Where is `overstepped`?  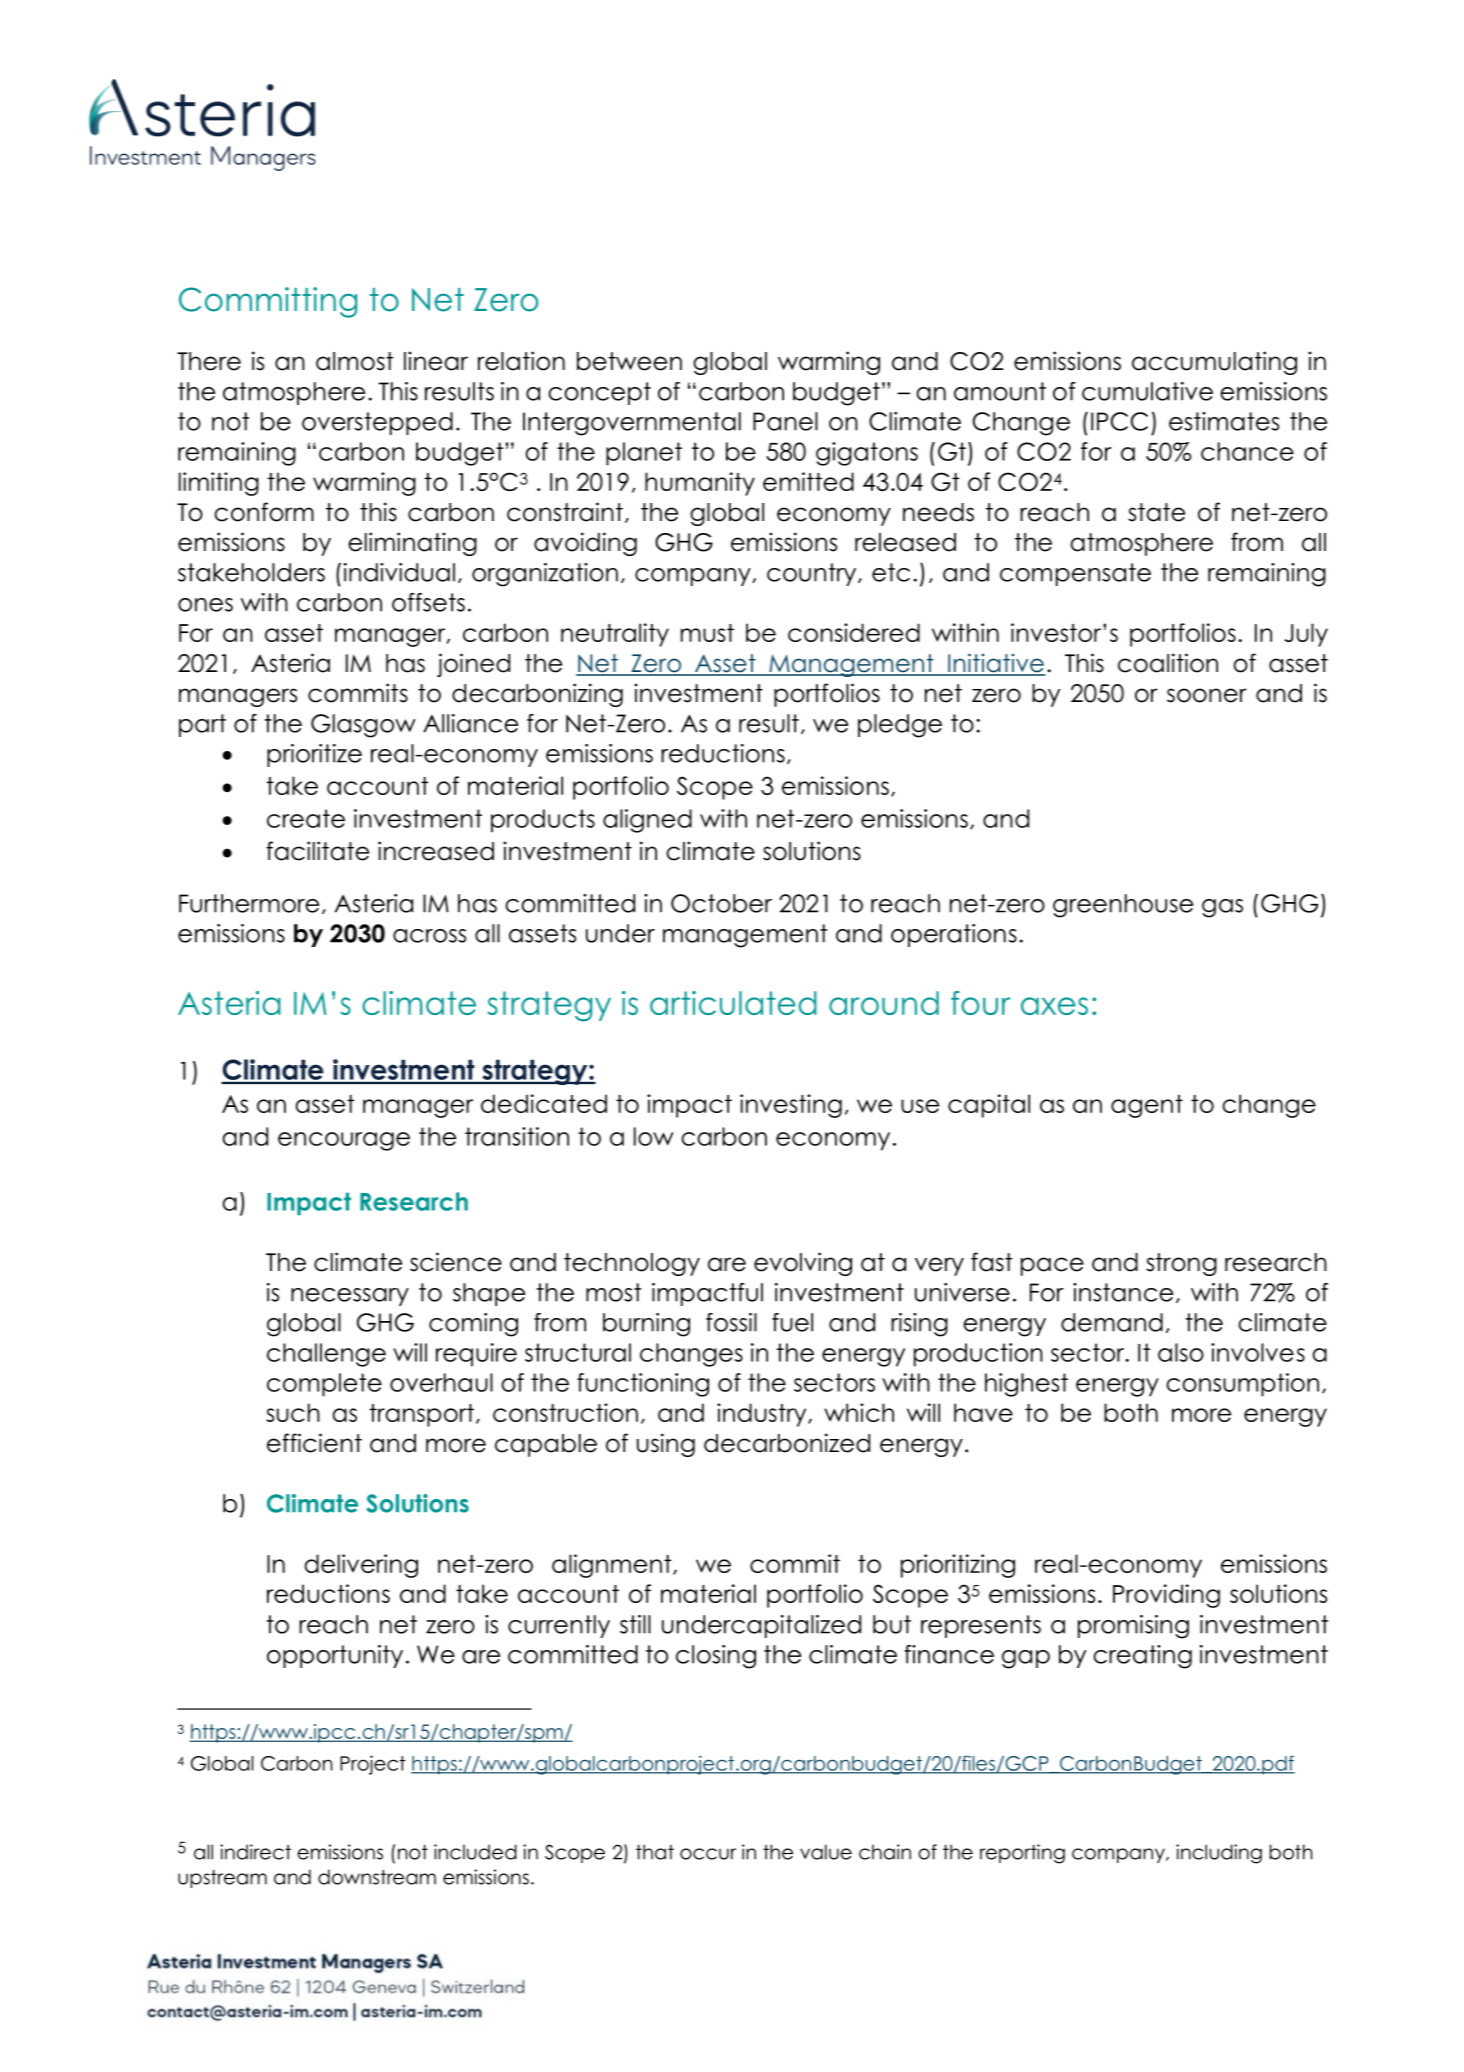 overstepped is located at coordinates (377, 423).
